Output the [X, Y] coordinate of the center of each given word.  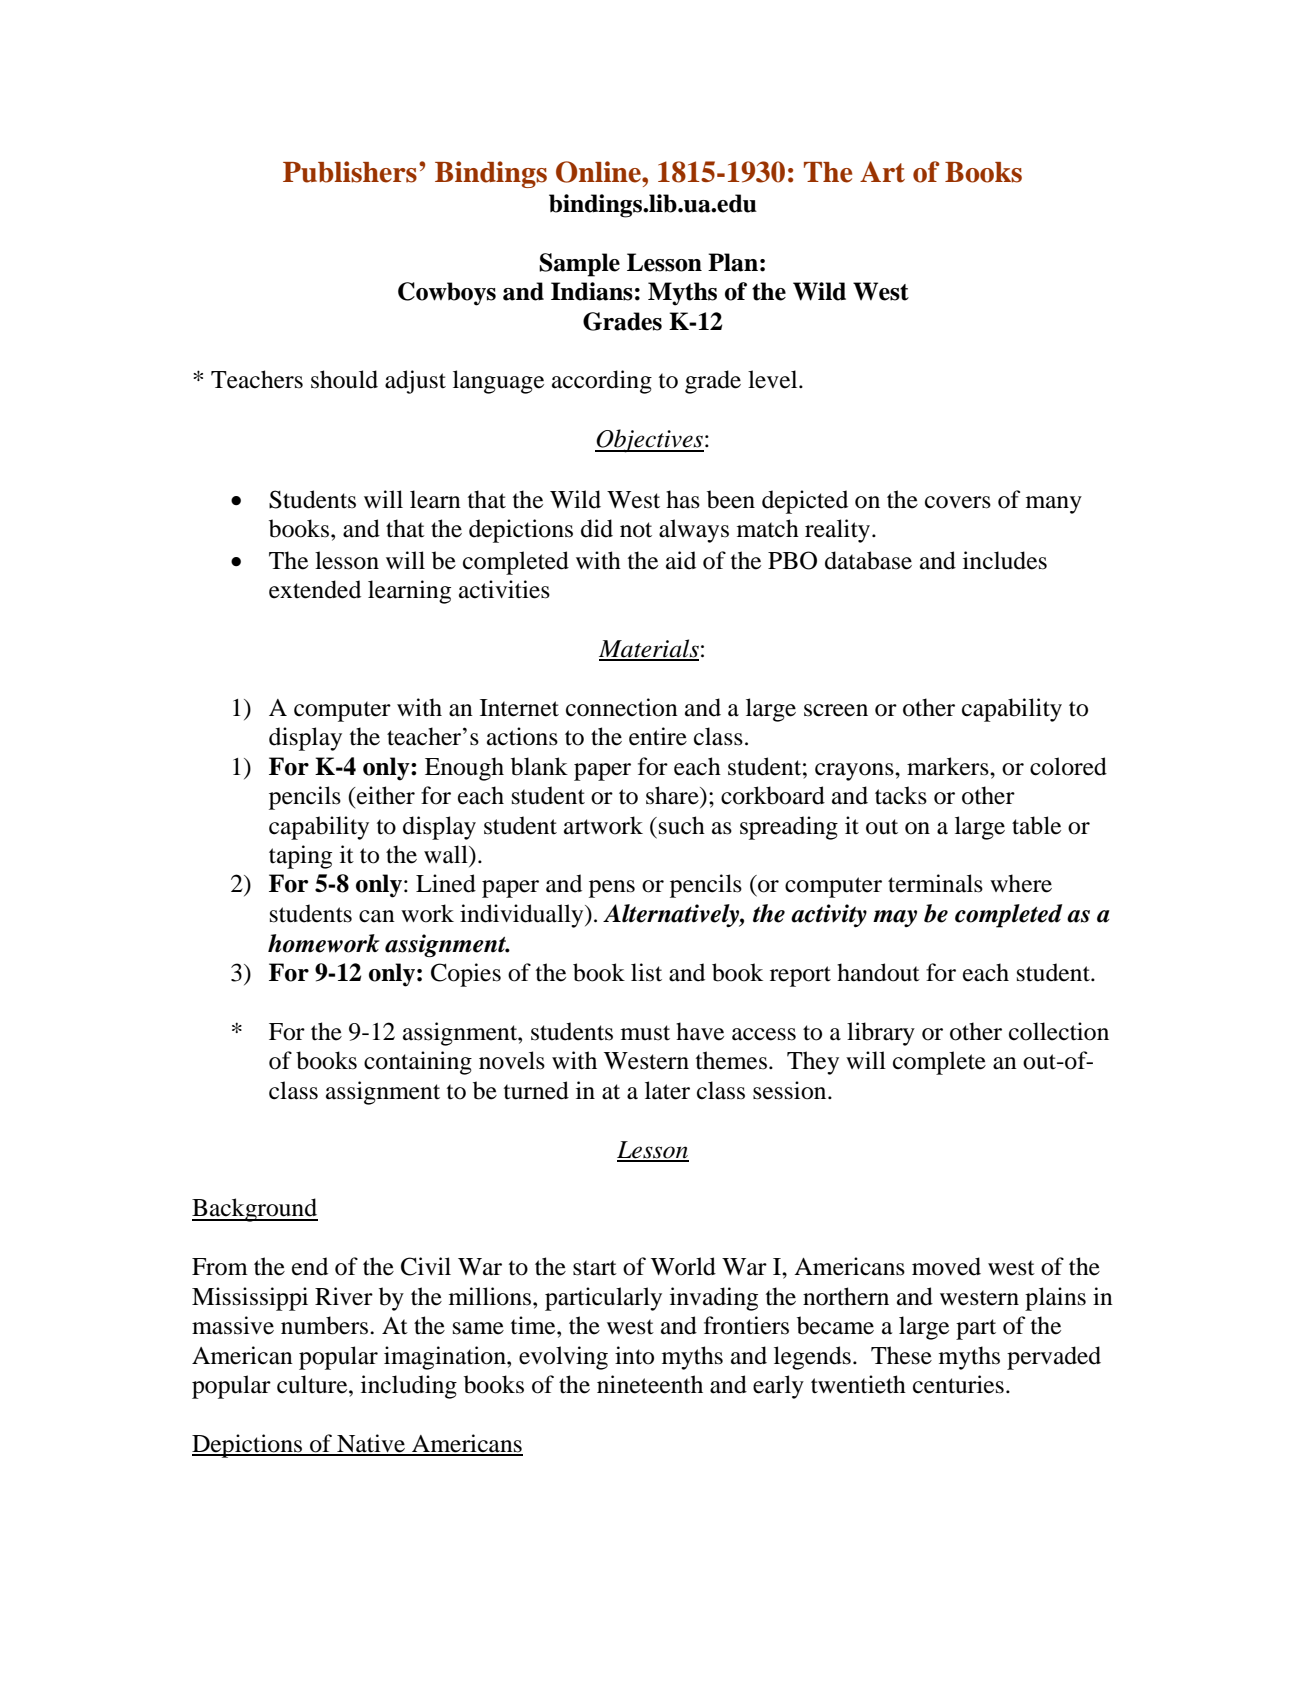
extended [315, 589]
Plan [733, 262]
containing [418, 1063]
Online [599, 172]
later [667, 1090]
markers [949, 766]
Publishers [350, 172]
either [385, 795]
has [683, 499]
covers [958, 502]
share [673, 795]
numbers [326, 1325]
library [881, 1034]
